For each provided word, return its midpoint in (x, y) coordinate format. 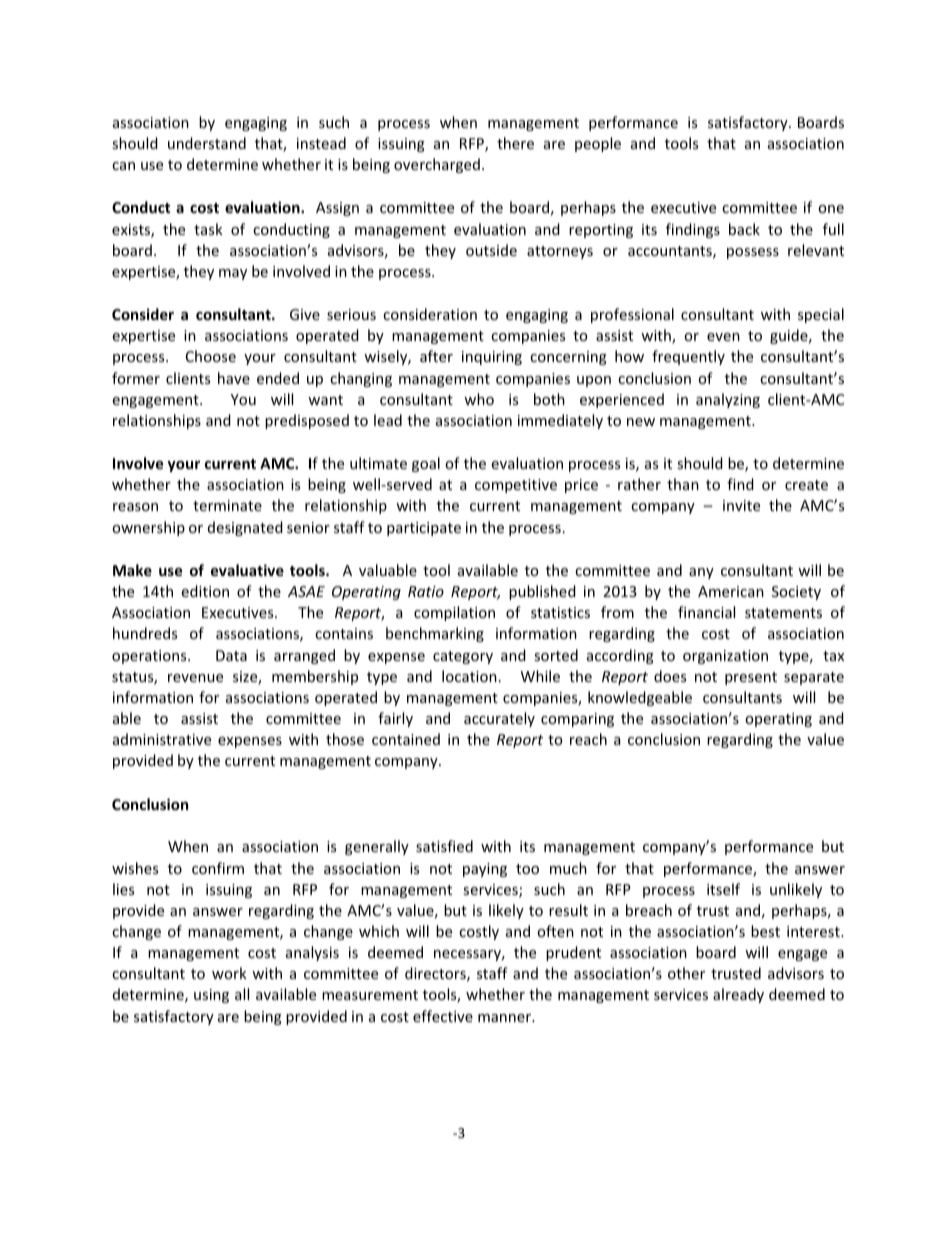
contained (406, 739)
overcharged (437, 165)
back (744, 229)
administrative (162, 739)
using (211, 996)
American (731, 591)
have (234, 378)
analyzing (728, 400)
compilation (454, 613)
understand (207, 143)
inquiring (492, 358)
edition (205, 591)
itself (723, 889)
